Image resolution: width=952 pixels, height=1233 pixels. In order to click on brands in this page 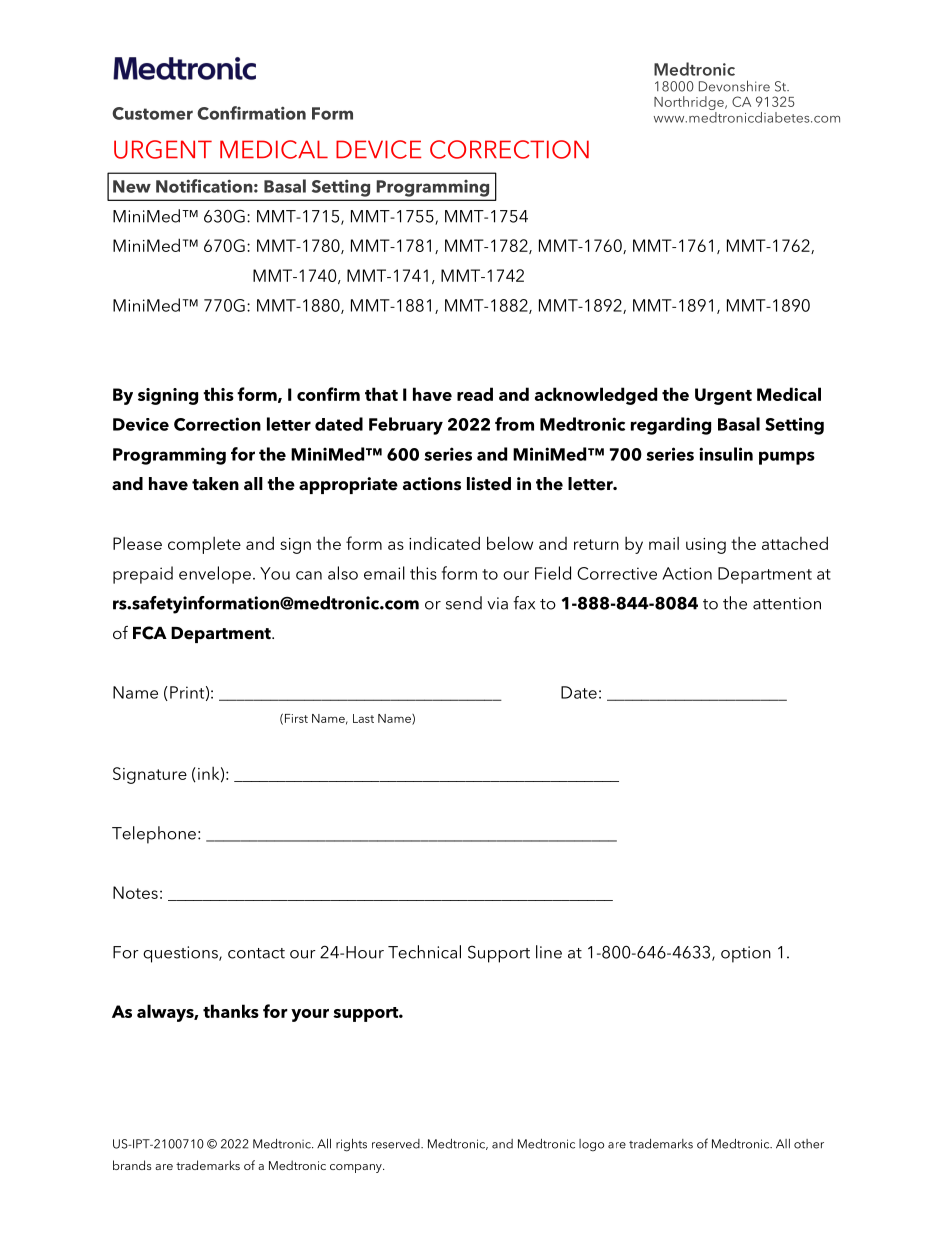, I will do `click(132, 1165)`.
